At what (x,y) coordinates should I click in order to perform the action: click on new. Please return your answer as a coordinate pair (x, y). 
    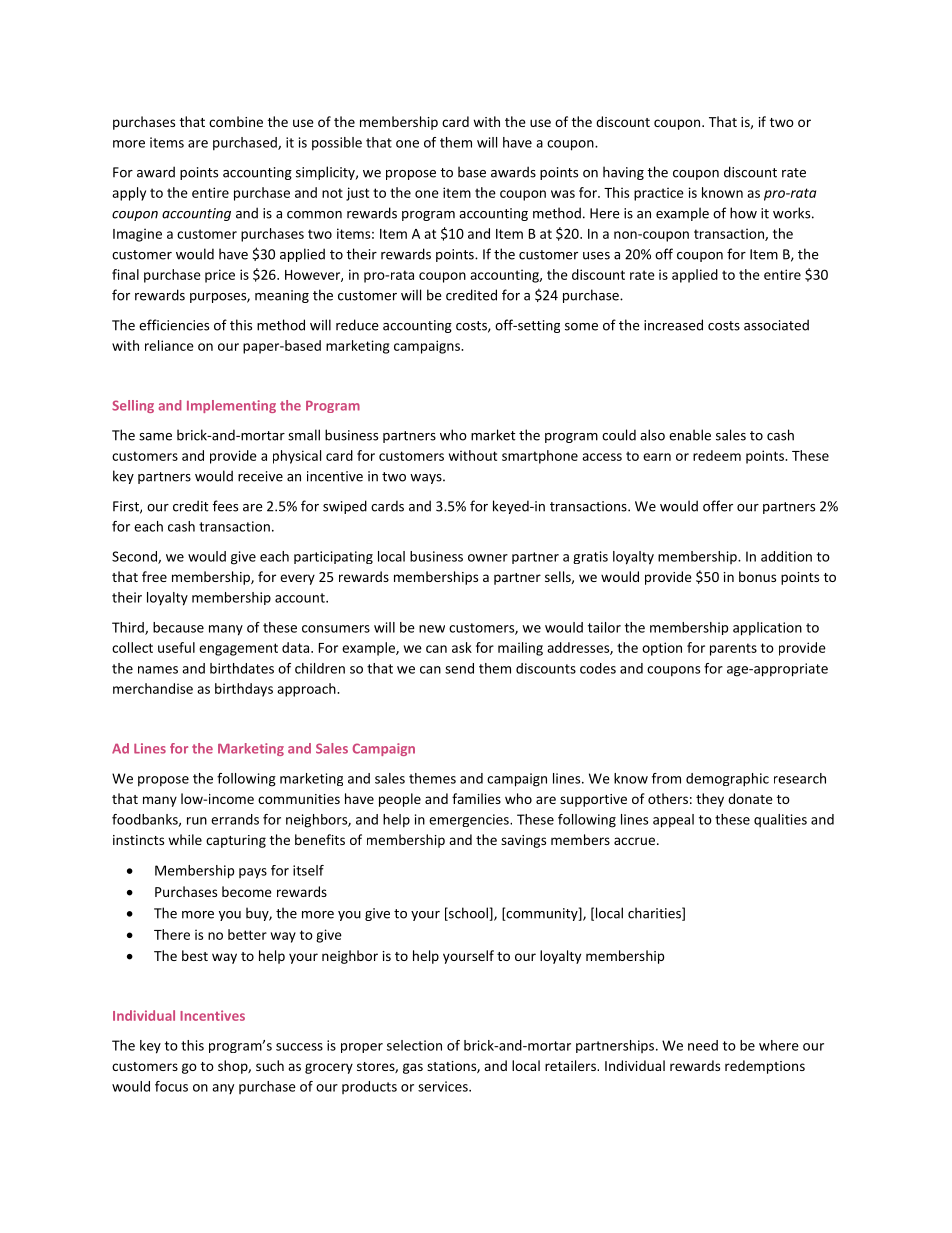
    Looking at the image, I should click on (432, 629).
